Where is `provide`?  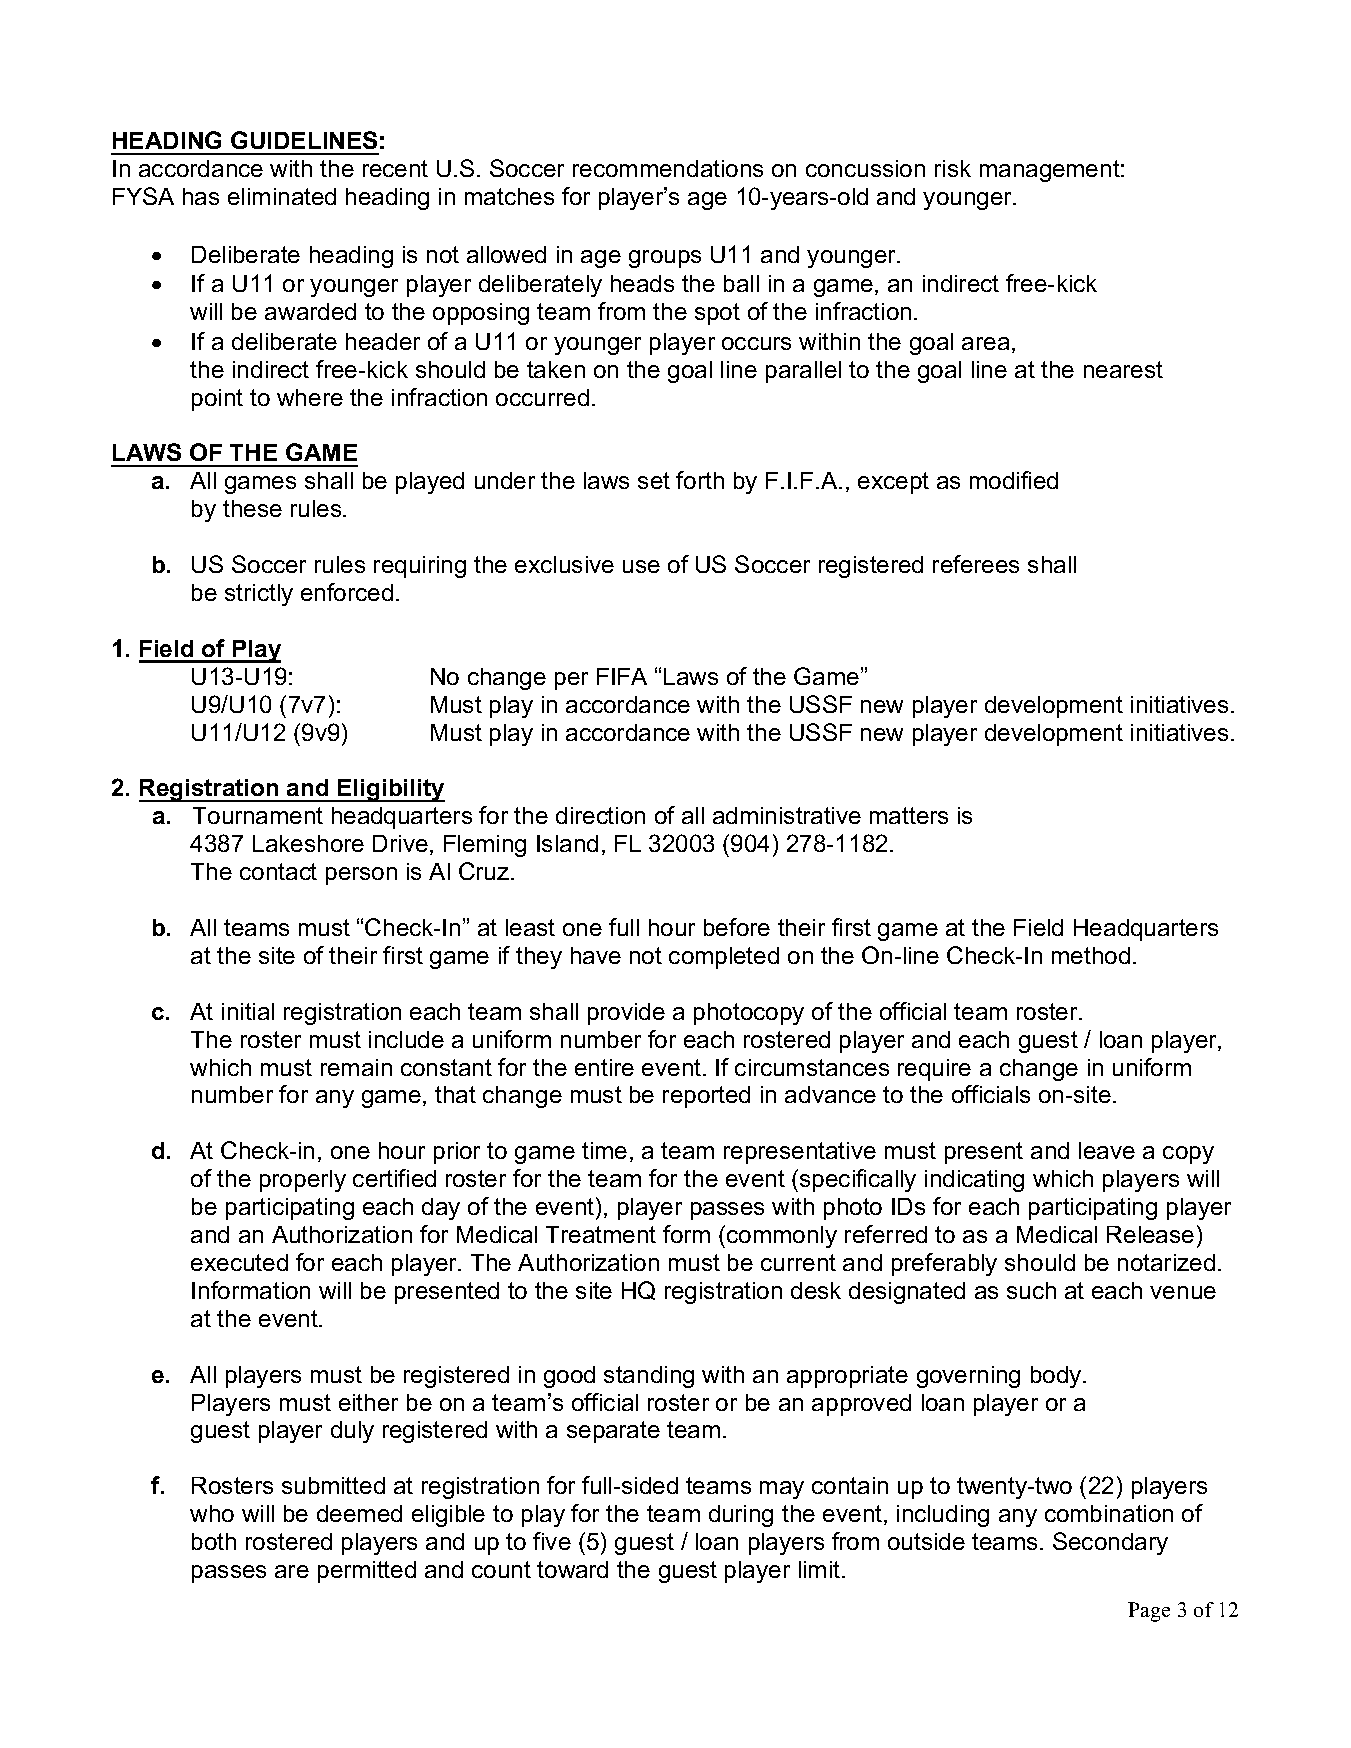
provide is located at coordinates (626, 1014).
